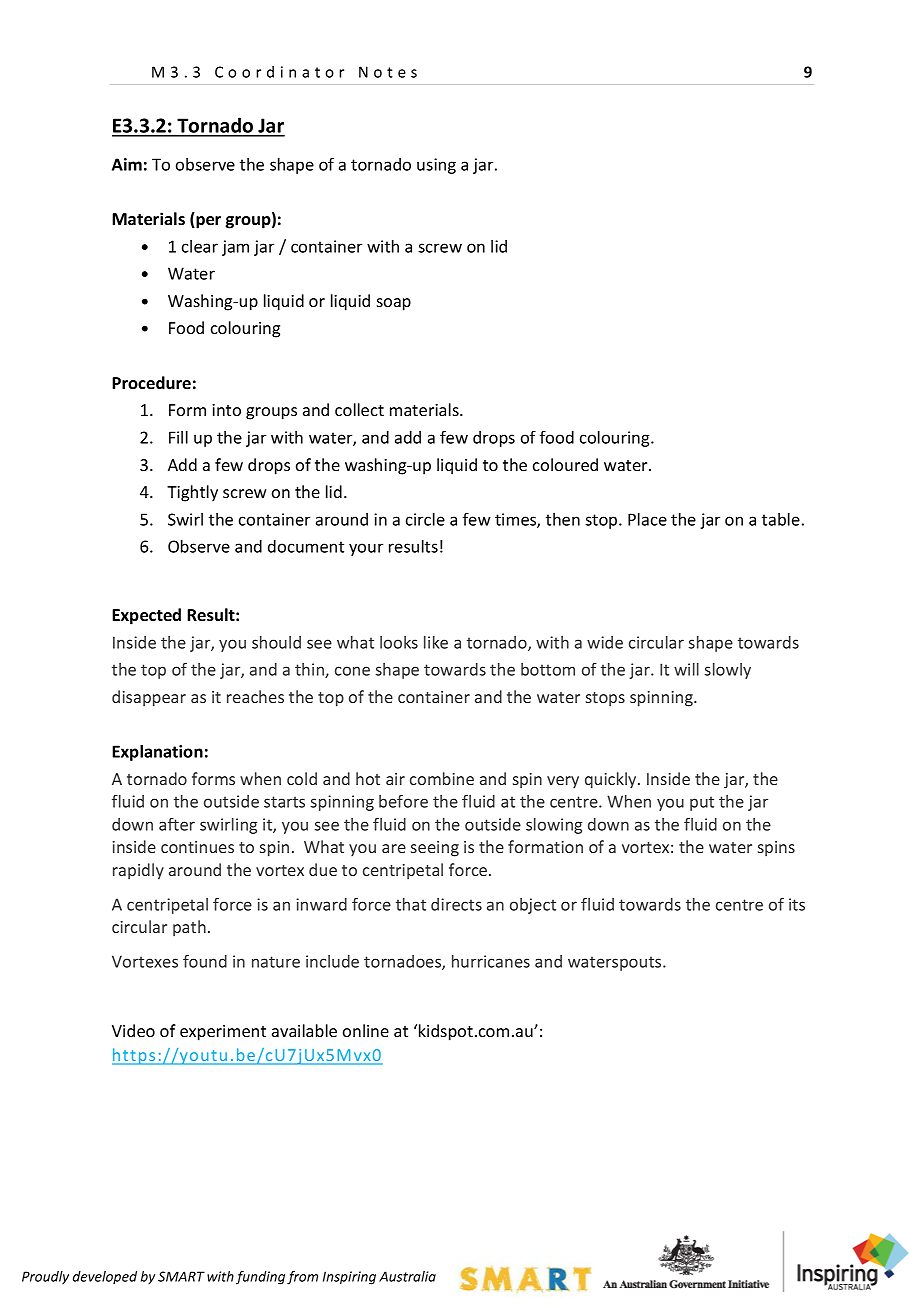 This screenshot has height=1308, width=924. What do you see at coordinates (127, 164) in the screenshot?
I see `Aim` at bounding box center [127, 164].
